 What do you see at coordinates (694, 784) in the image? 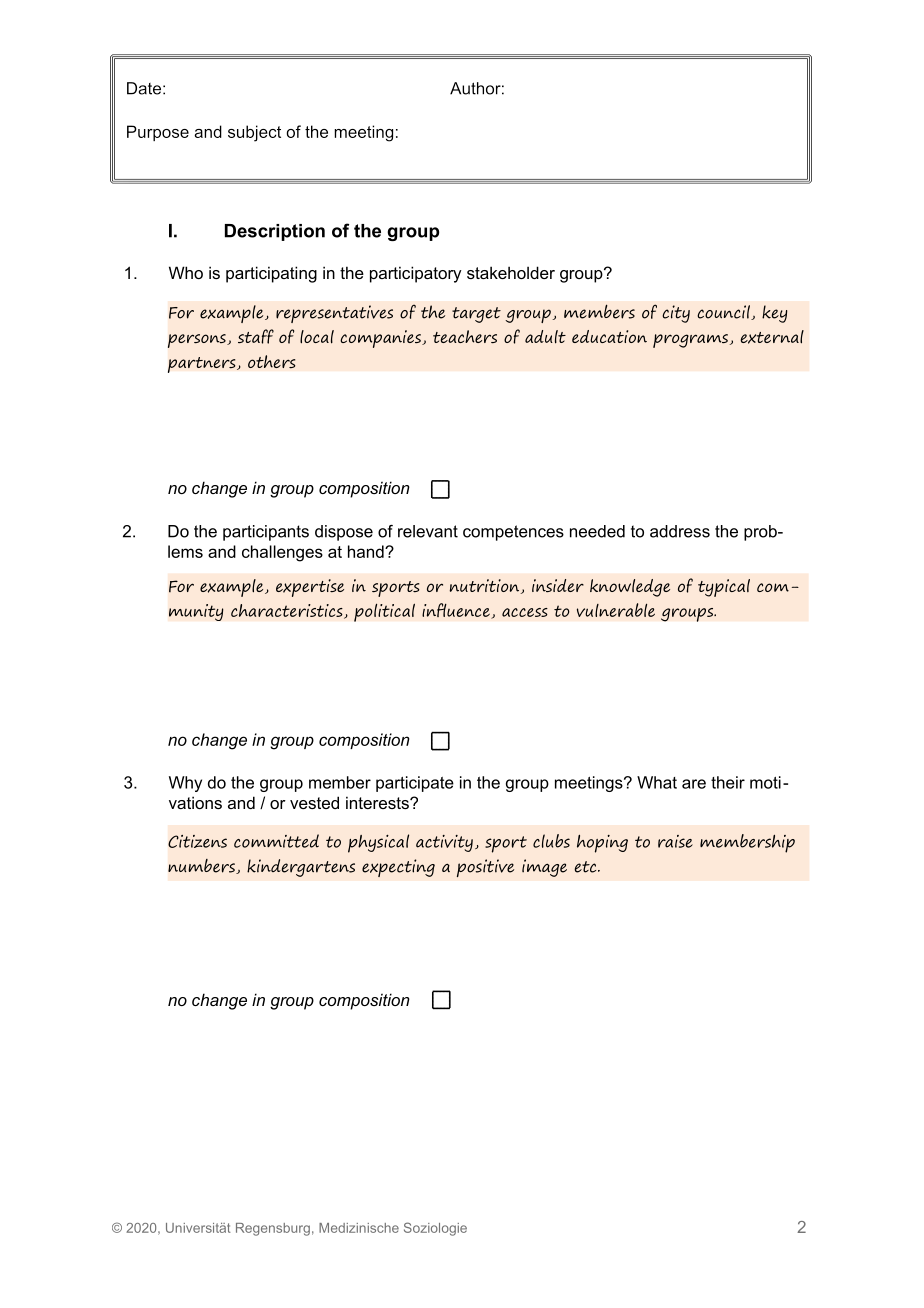
I see `are` at bounding box center [694, 784].
